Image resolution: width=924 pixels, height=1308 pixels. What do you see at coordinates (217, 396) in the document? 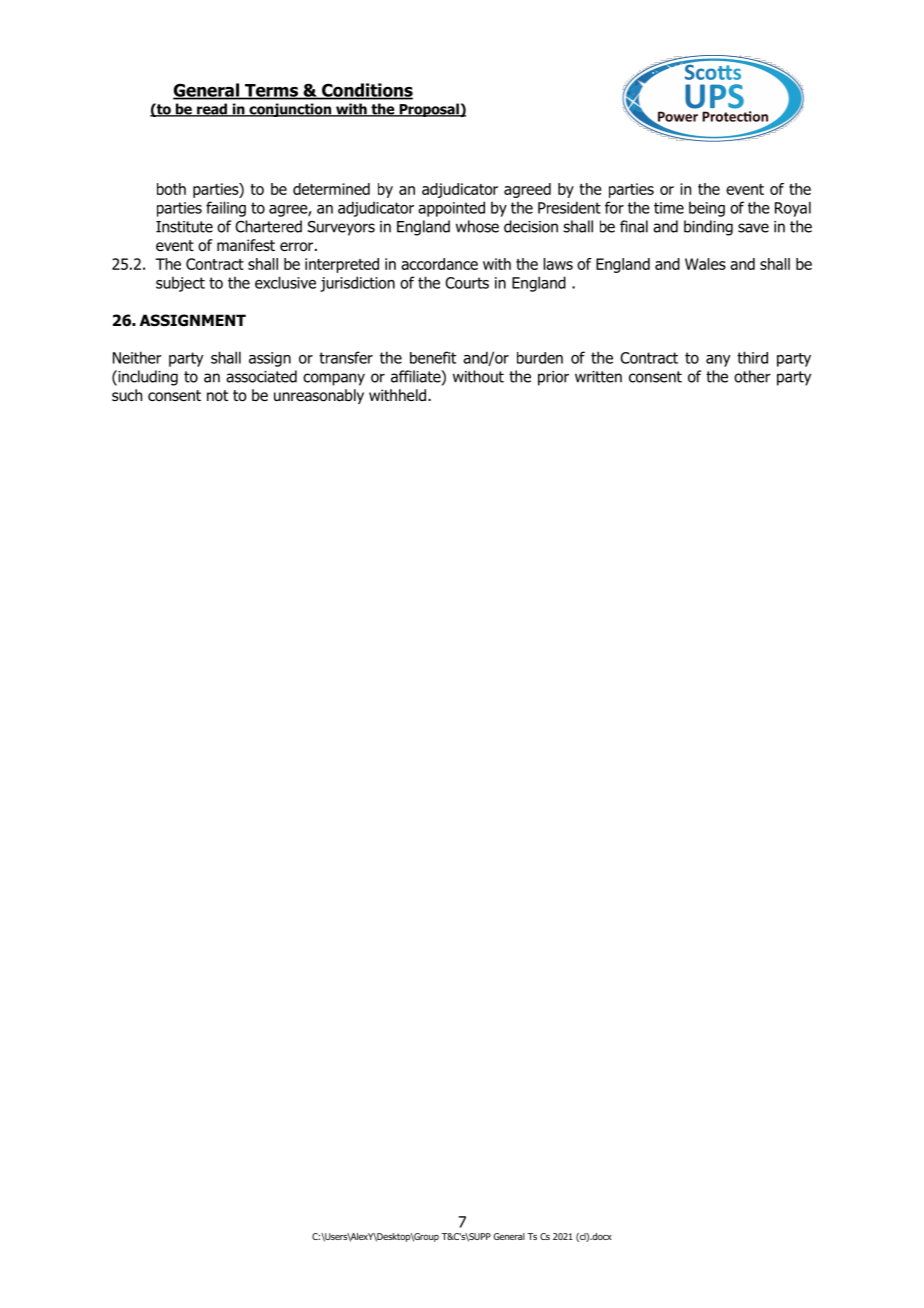
I see `not` at bounding box center [217, 396].
